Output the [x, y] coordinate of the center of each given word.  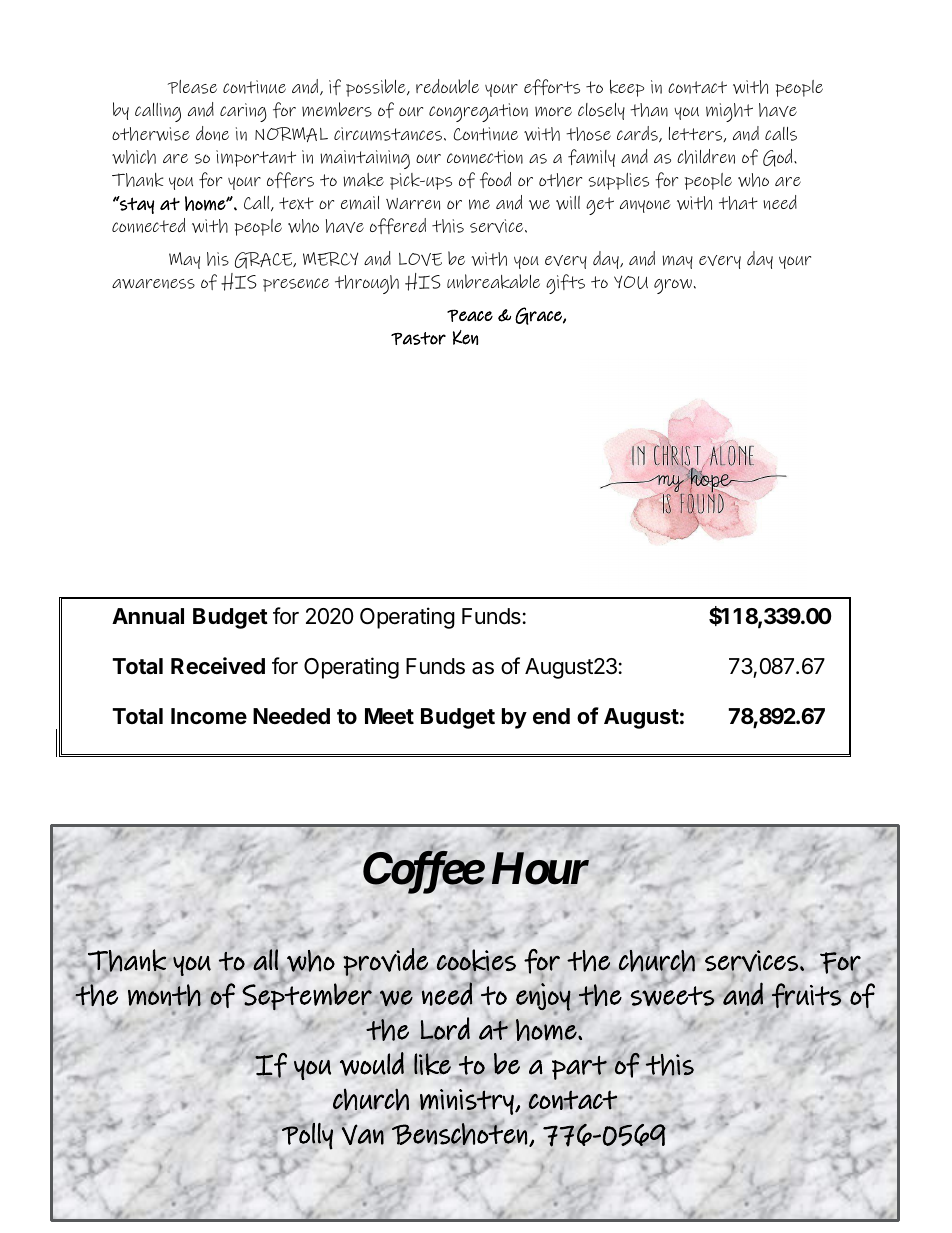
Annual [148, 616]
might [729, 112]
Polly [307, 1136]
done [212, 133]
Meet [389, 716]
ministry [468, 1102]
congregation [478, 112]
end [551, 716]
